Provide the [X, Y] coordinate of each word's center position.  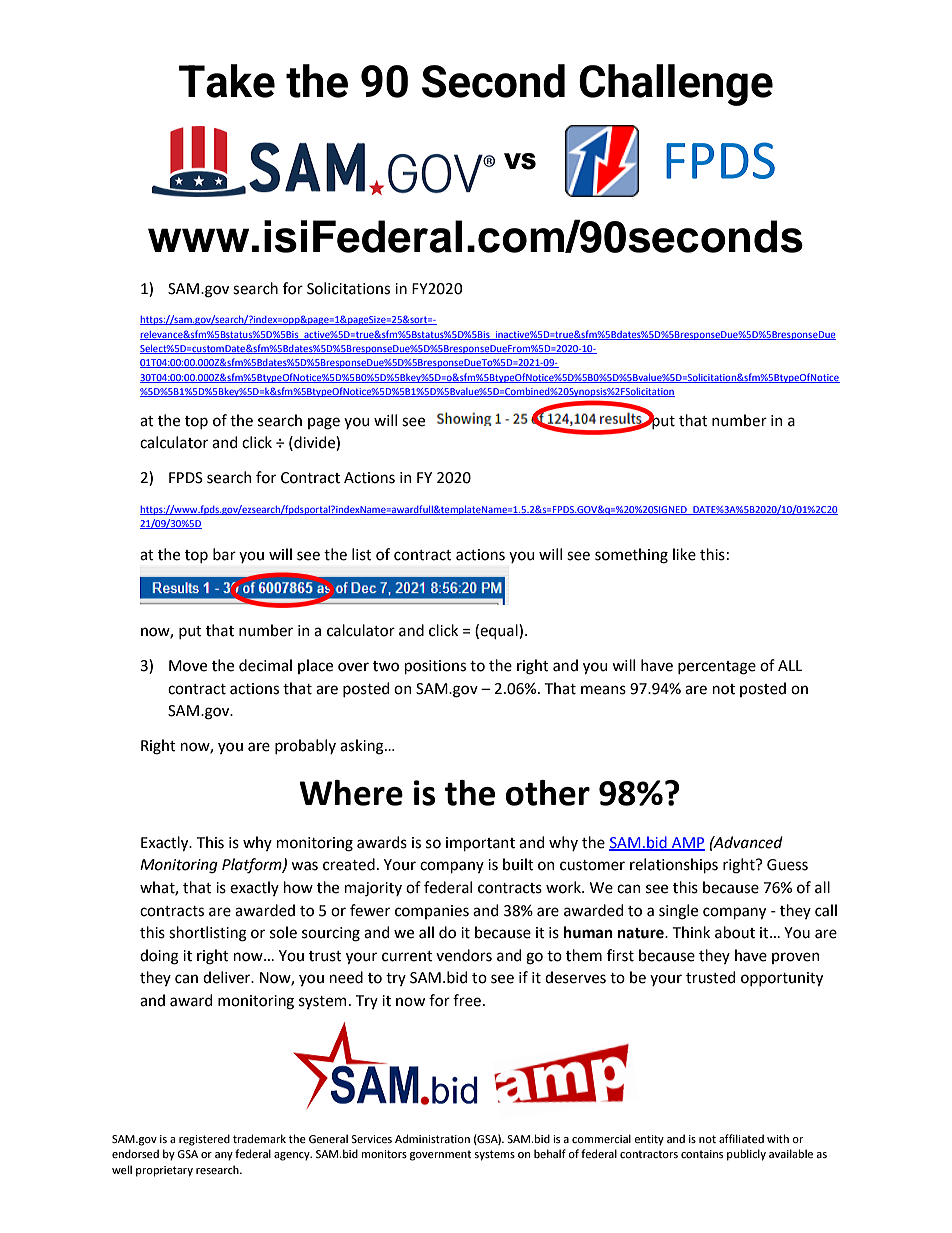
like [684, 554]
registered [204, 1140]
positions [435, 667]
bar [224, 554]
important [480, 844]
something [631, 556]
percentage [717, 668]
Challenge [676, 85]
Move [188, 666]
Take [227, 81]
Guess [787, 865]
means [603, 690]
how [298, 887]
